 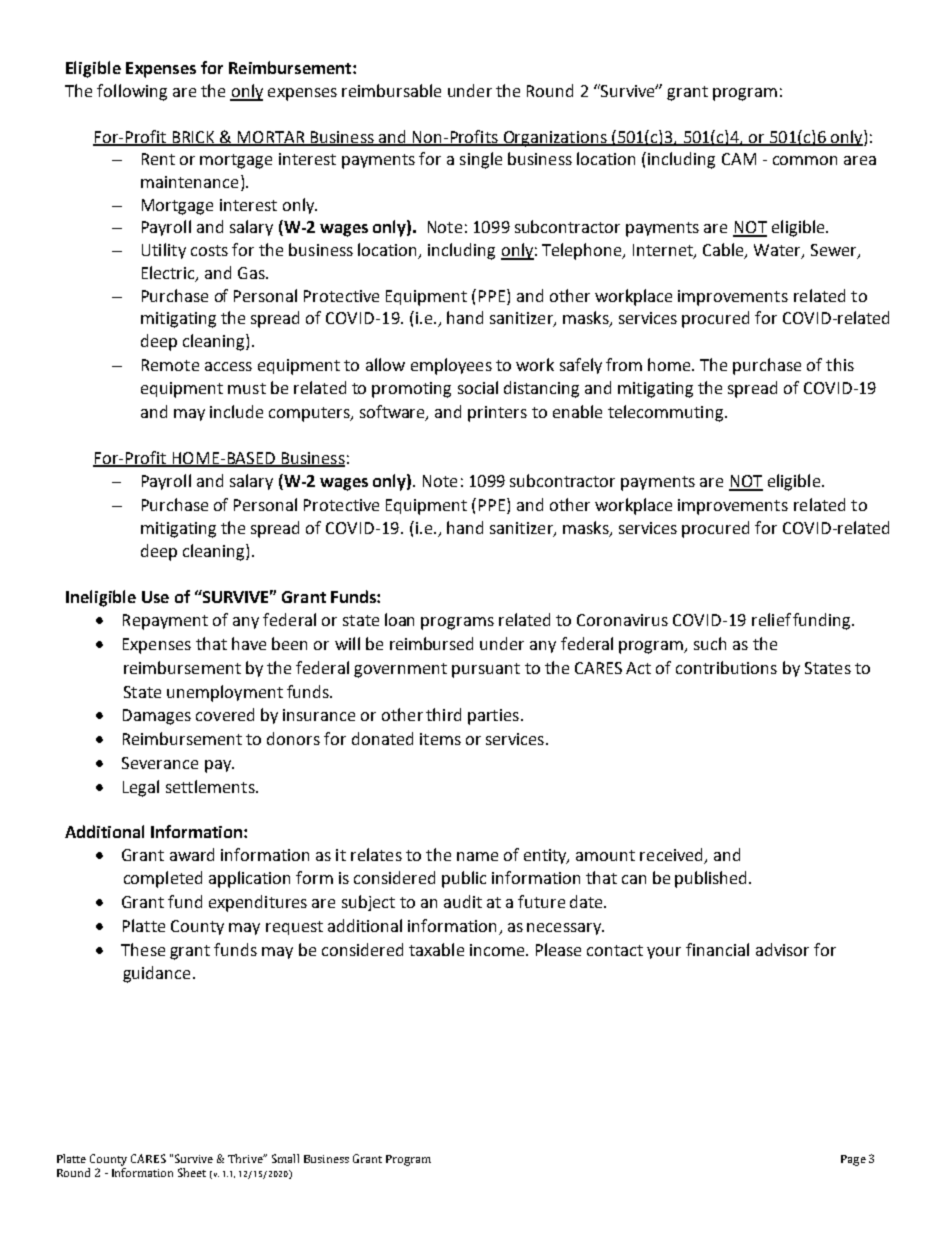 I want to click on Small, so click(x=285, y=1158).
